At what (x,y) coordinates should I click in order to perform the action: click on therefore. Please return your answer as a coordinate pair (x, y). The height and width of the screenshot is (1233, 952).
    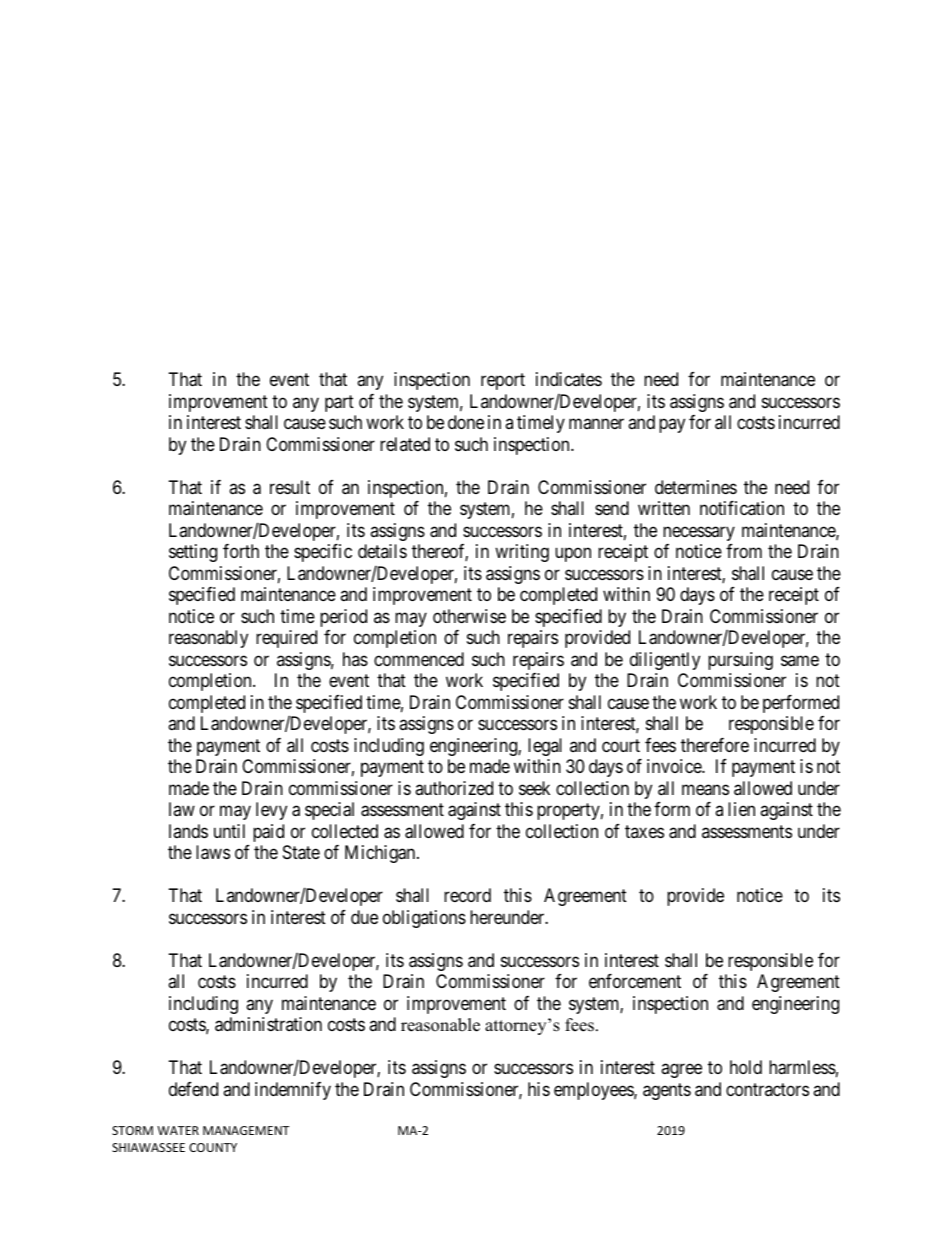
    Looking at the image, I should click on (715, 745).
